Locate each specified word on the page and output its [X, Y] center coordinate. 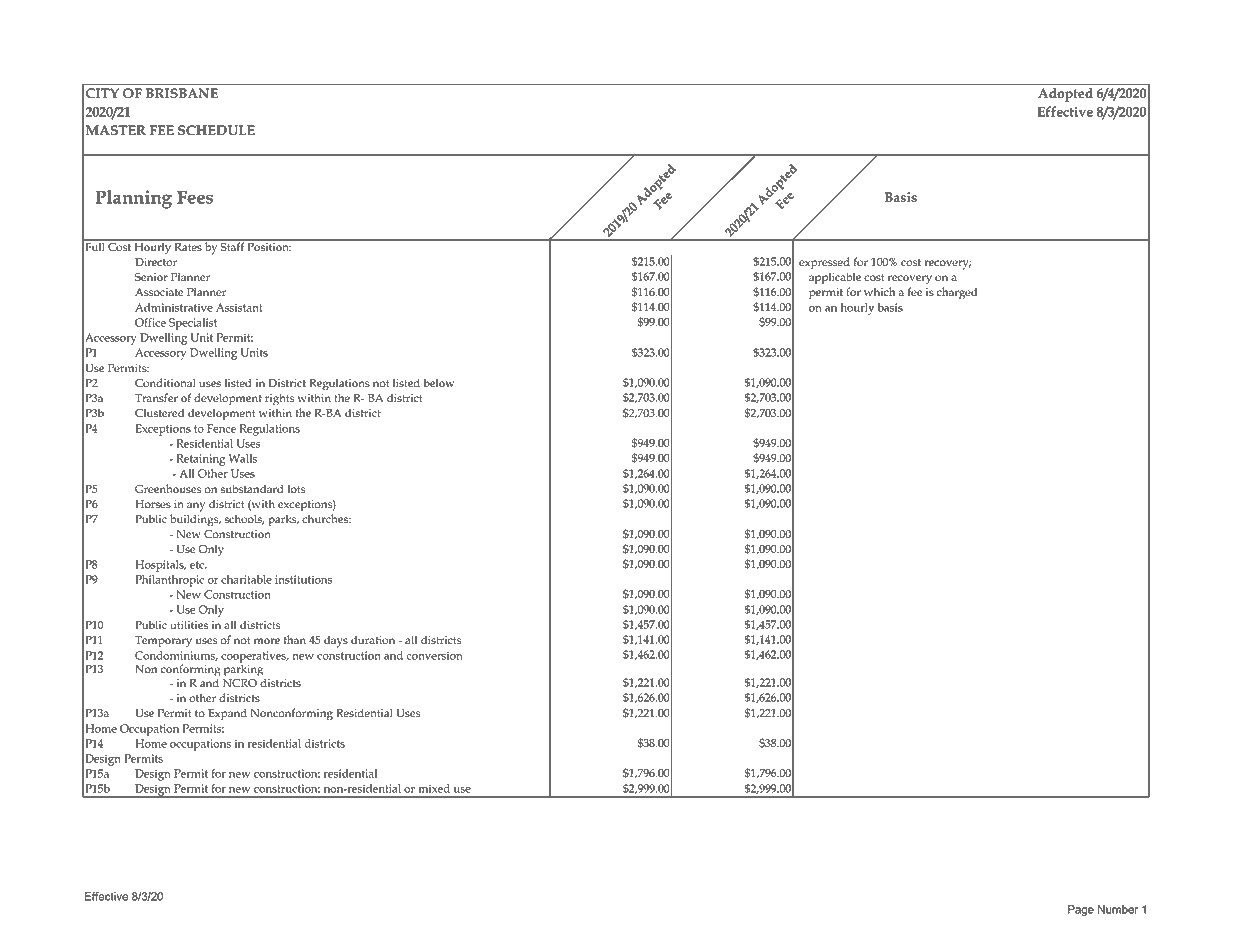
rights [279, 399]
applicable [835, 278]
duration [373, 640]
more [267, 641]
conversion [434, 655]
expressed [824, 263]
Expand [227, 714]
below [439, 383]
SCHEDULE [216, 130]
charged [957, 293]
